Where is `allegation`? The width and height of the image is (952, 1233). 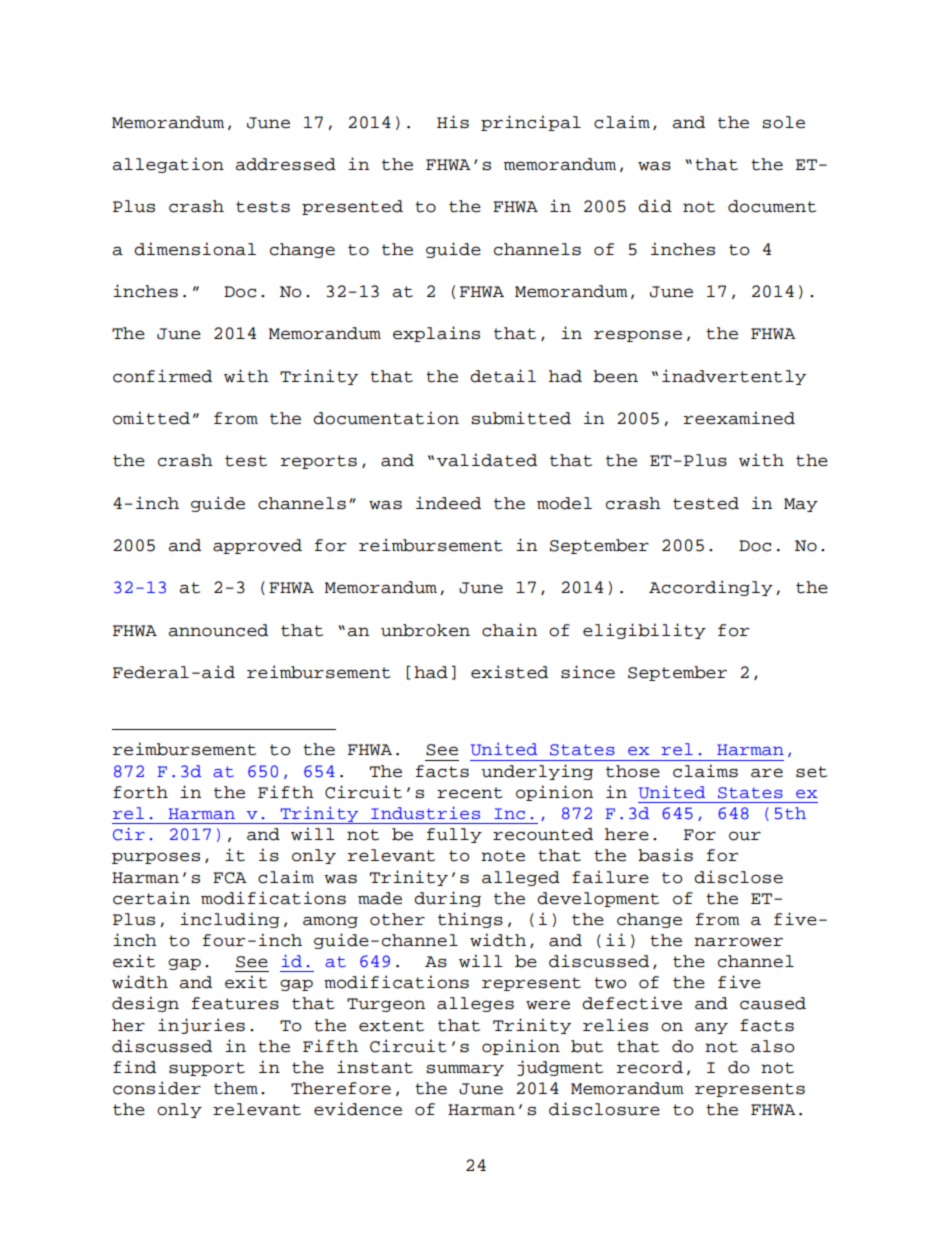 allegation is located at coordinates (168, 165).
